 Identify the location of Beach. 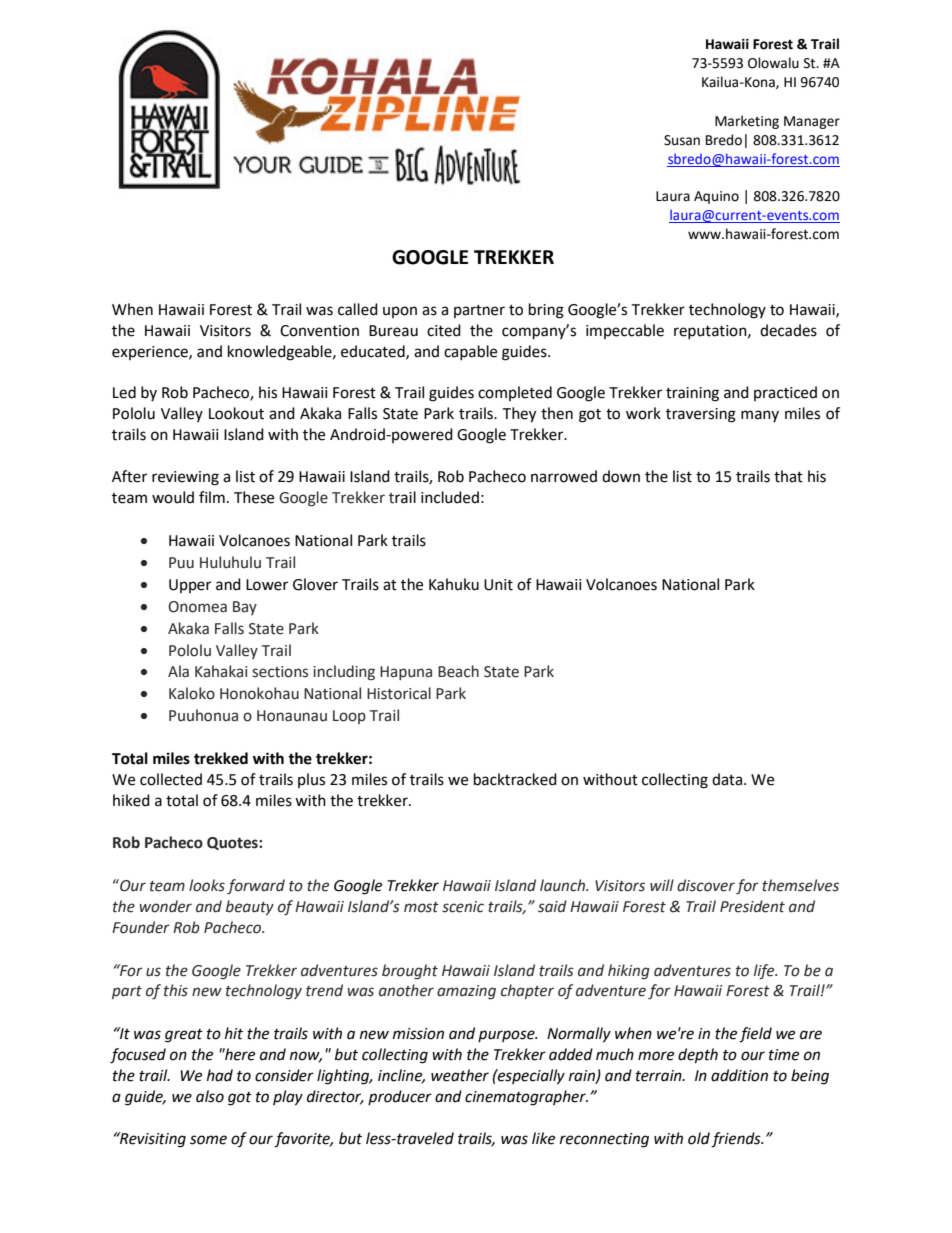
(458, 671).
